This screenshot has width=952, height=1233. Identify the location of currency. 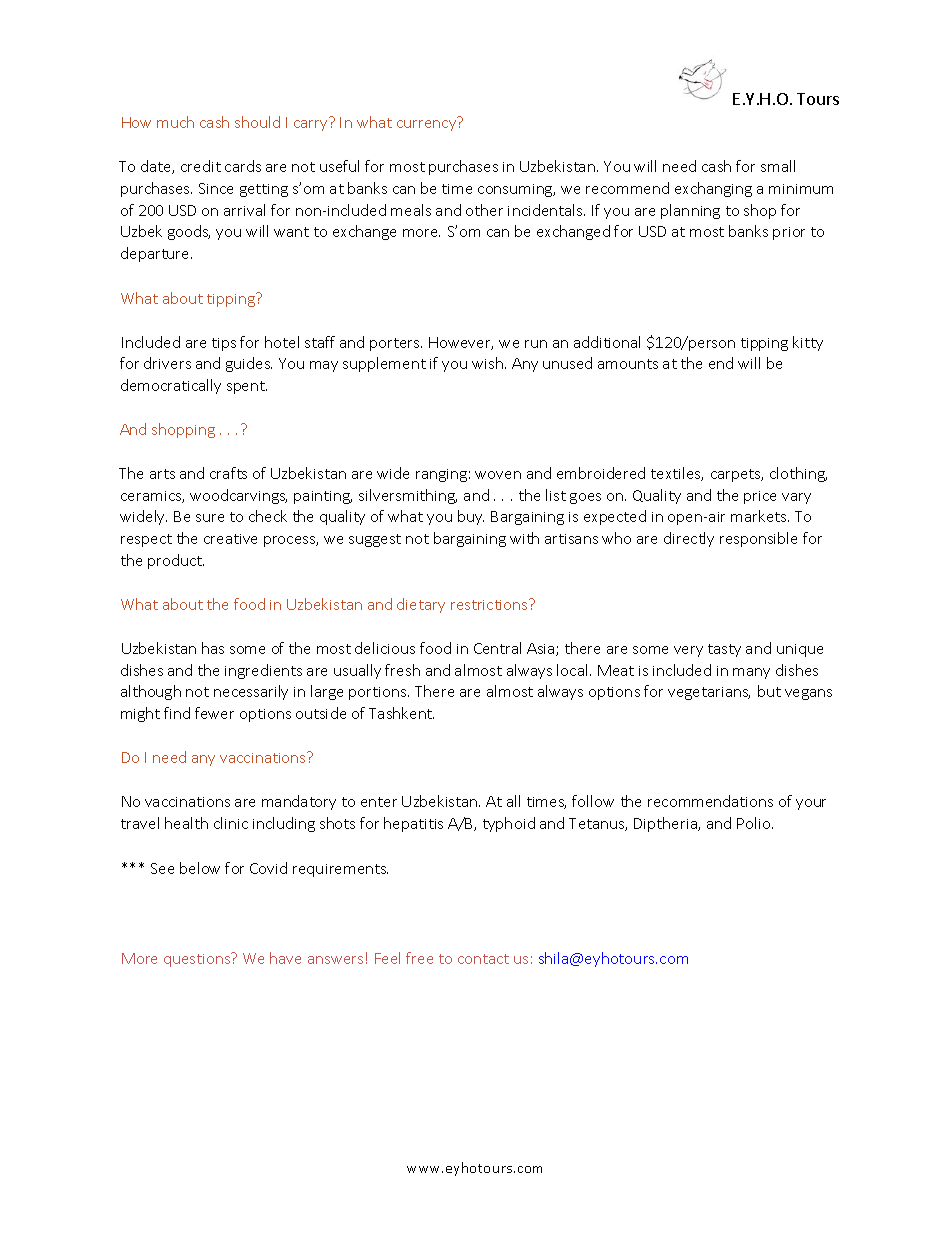
(426, 125).
